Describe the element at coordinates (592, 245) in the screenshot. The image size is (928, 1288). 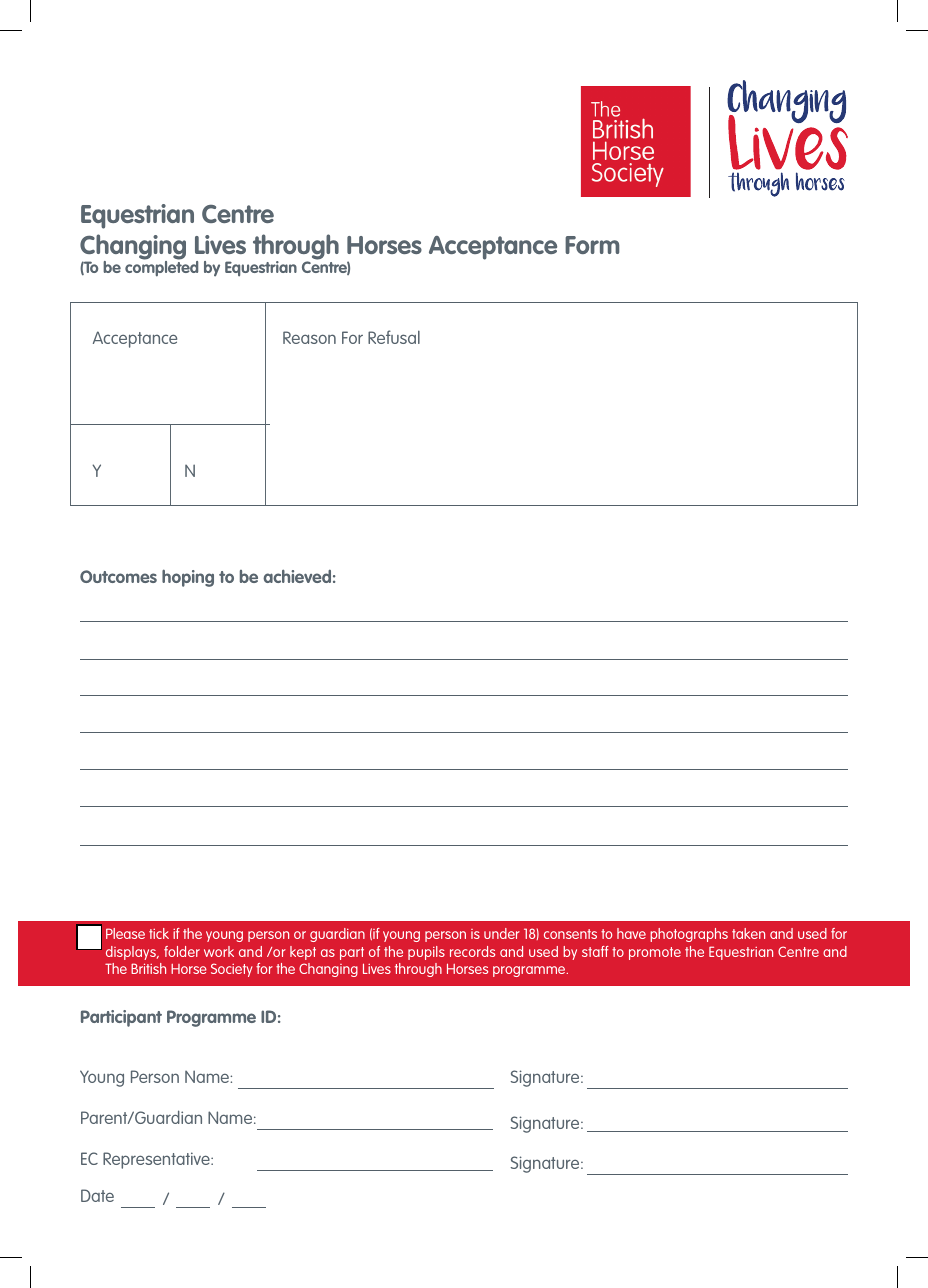
I see `Form` at that location.
